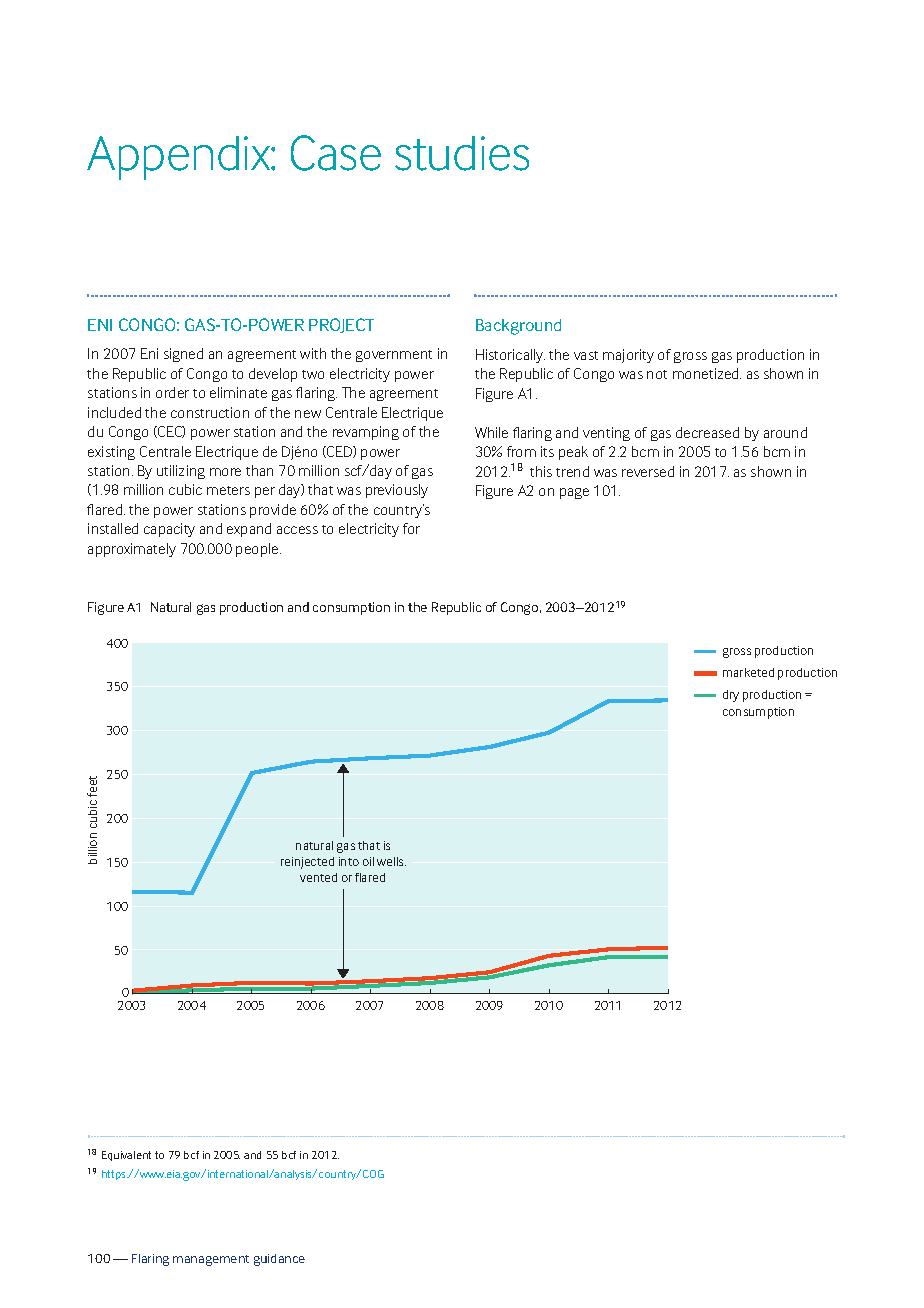 Image resolution: width=924 pixels, height=1308 pixels. What do you see at coordinates (132, 550) in the screenshot?
I see `approximately` at bounding box center [132, 550].
